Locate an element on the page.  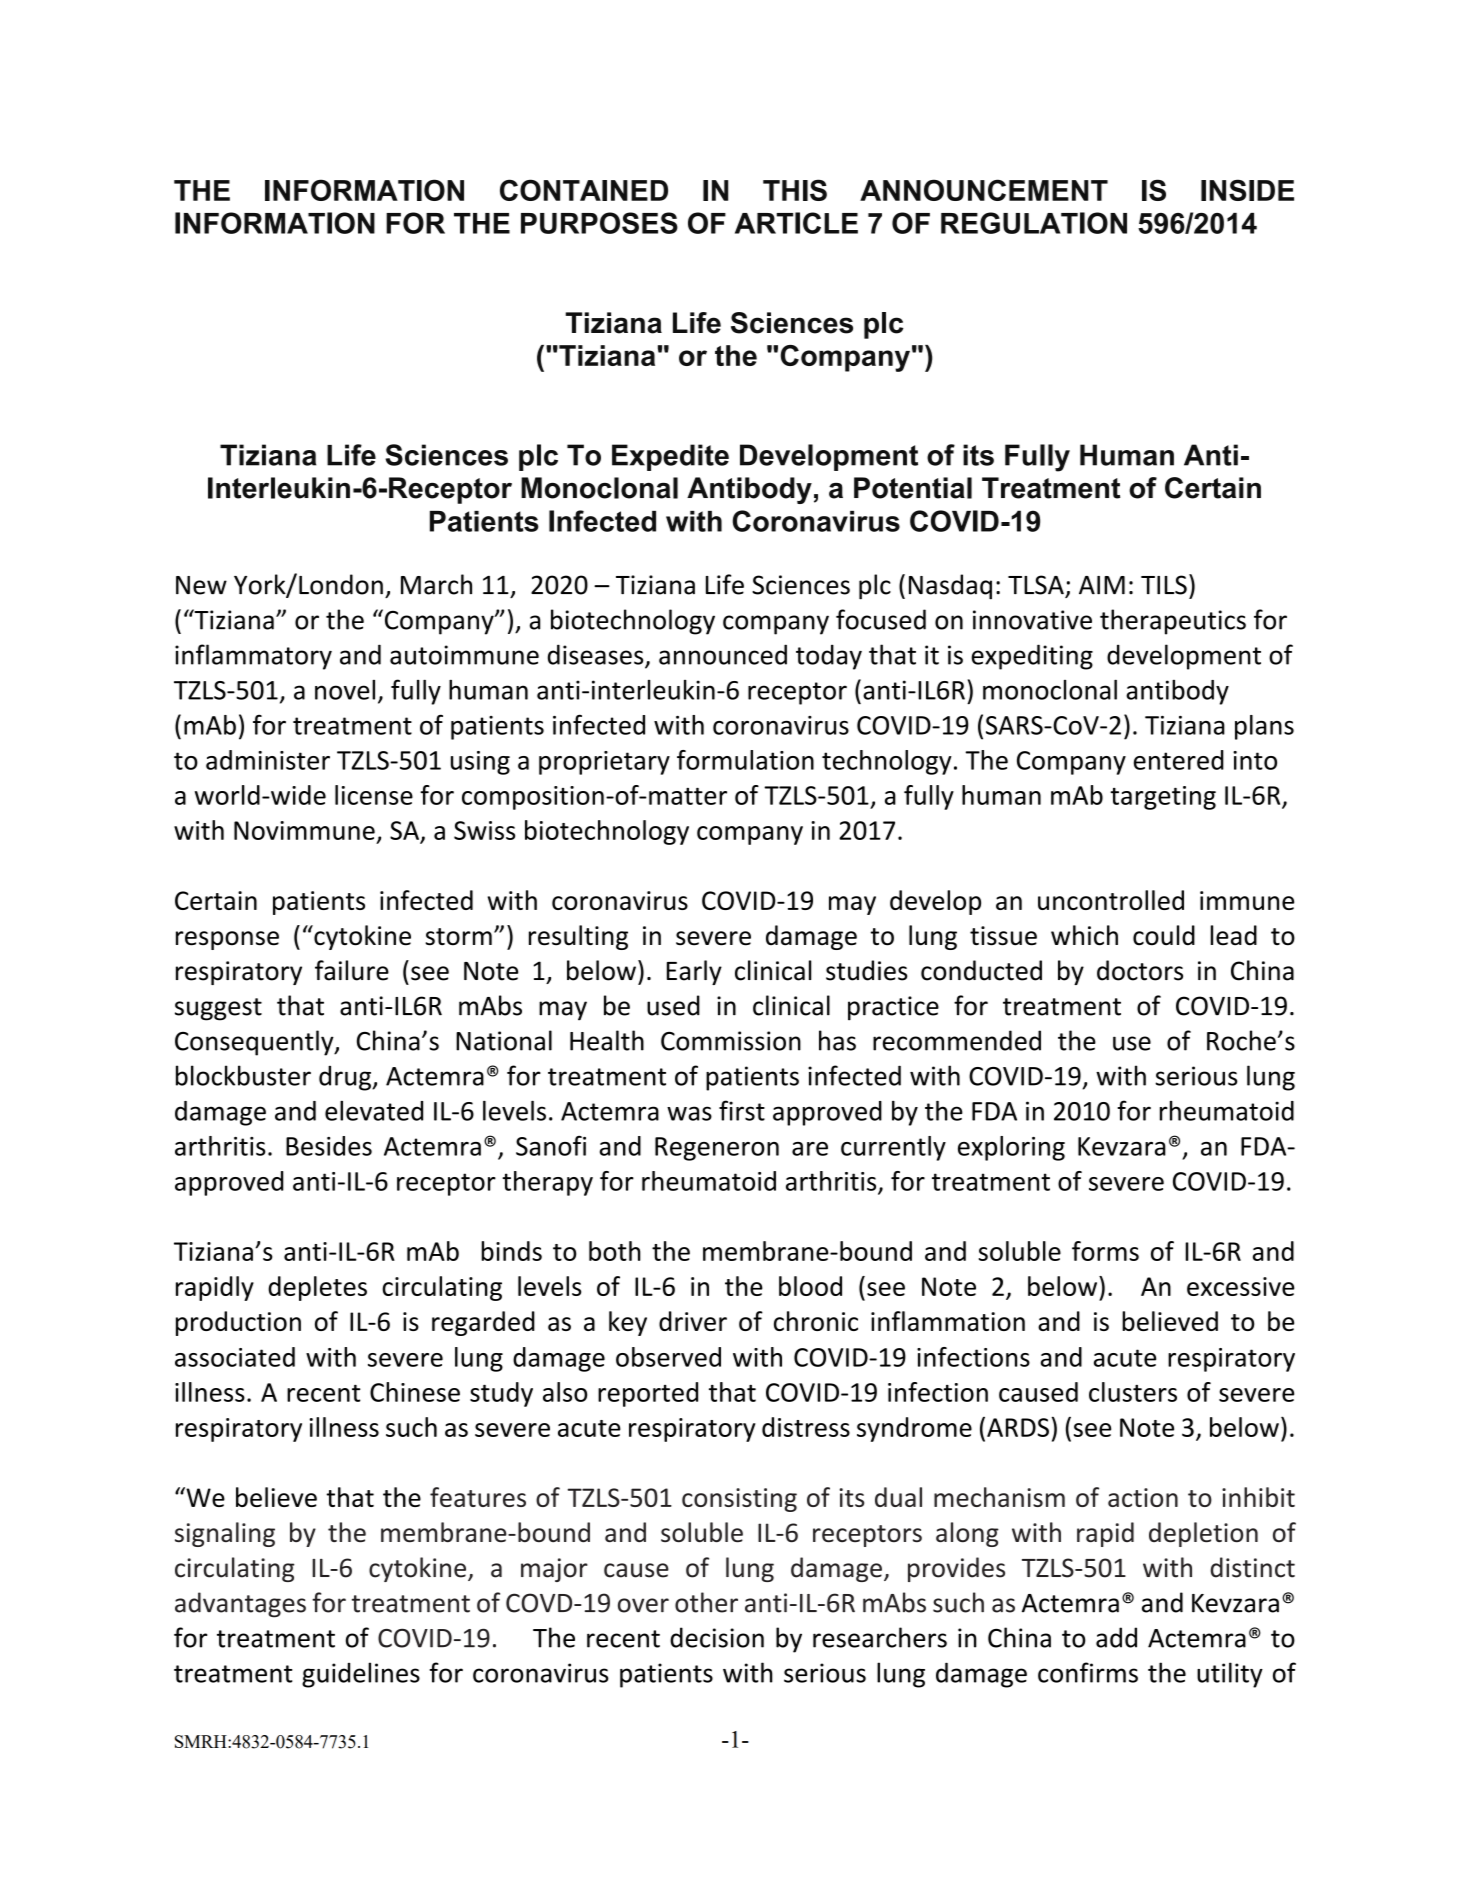
announced is located at coordinates (723, 654).
